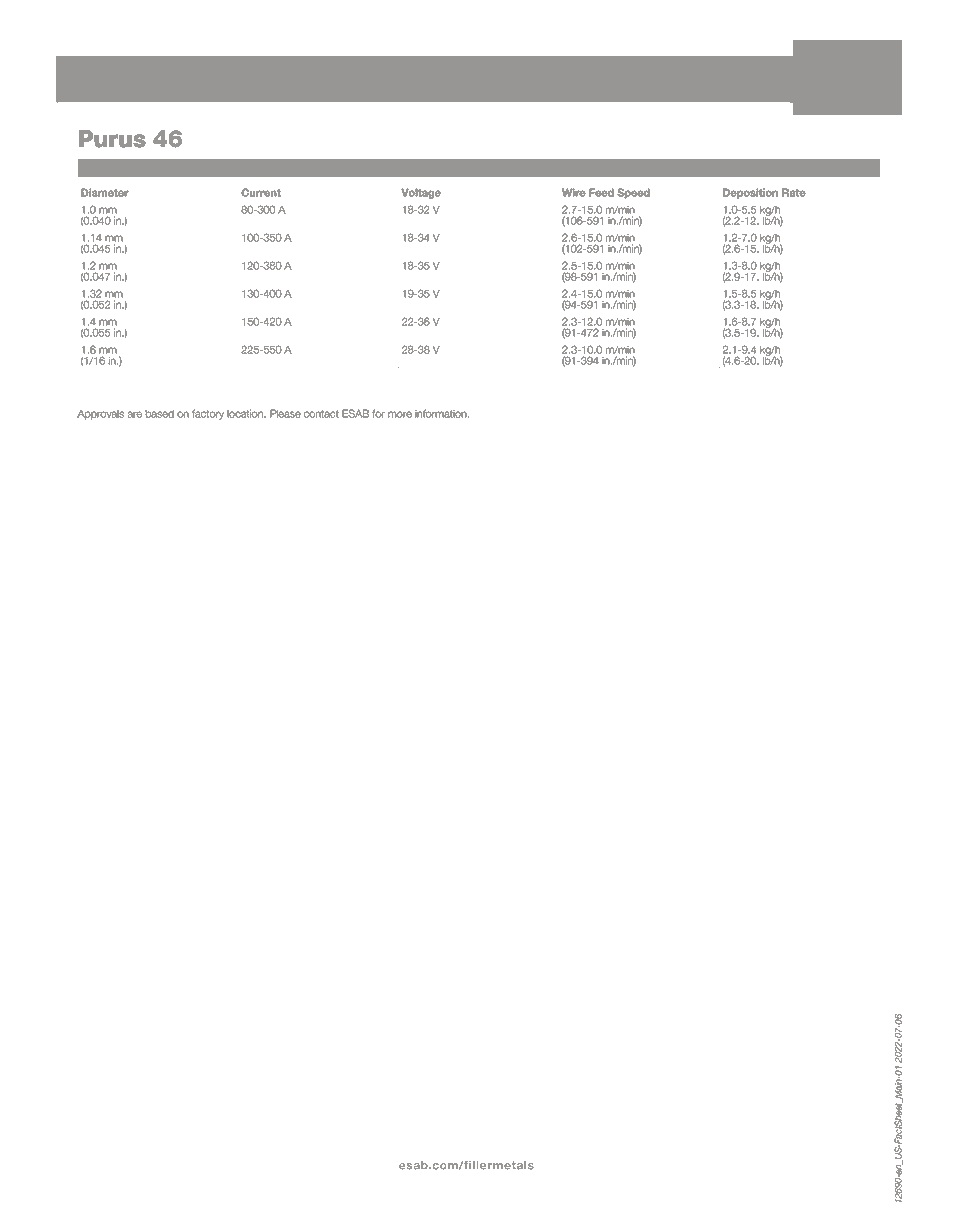  Describe the element at coordinates (105, 192) in the screenshot. I see `Diameter` at that location.
